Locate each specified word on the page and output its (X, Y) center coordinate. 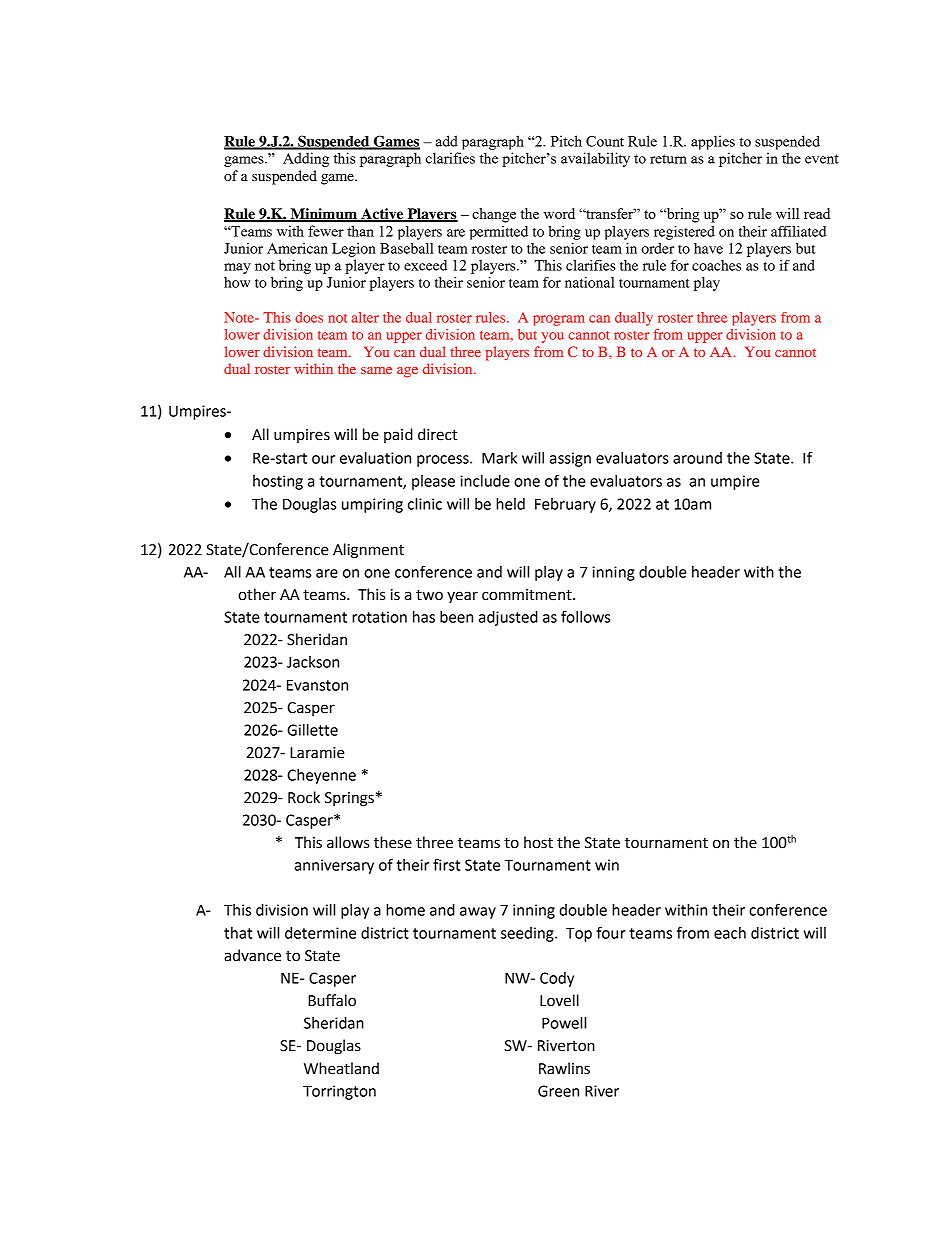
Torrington (339, 1092)
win (607, 865)
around (697, 458)
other (257, 594)
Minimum (323, 214)
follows (585, 616)
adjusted (508, 618)
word (559, 213)
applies (713, 142)
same (376, 370)
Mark (499, 458)
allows (348, 842)
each (730, 933)
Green (558, 1091)
